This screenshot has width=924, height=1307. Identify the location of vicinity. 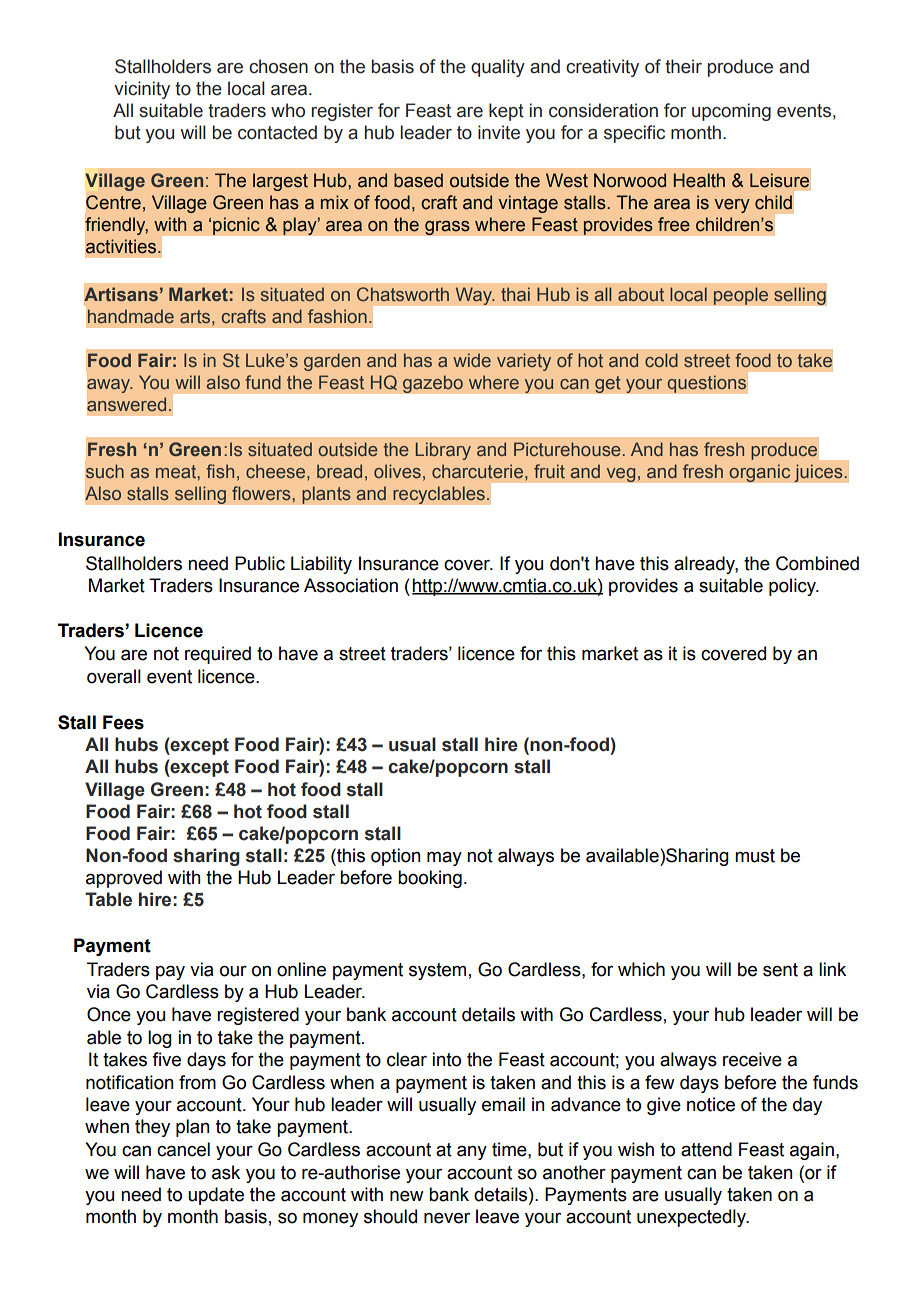
(142, 90).
